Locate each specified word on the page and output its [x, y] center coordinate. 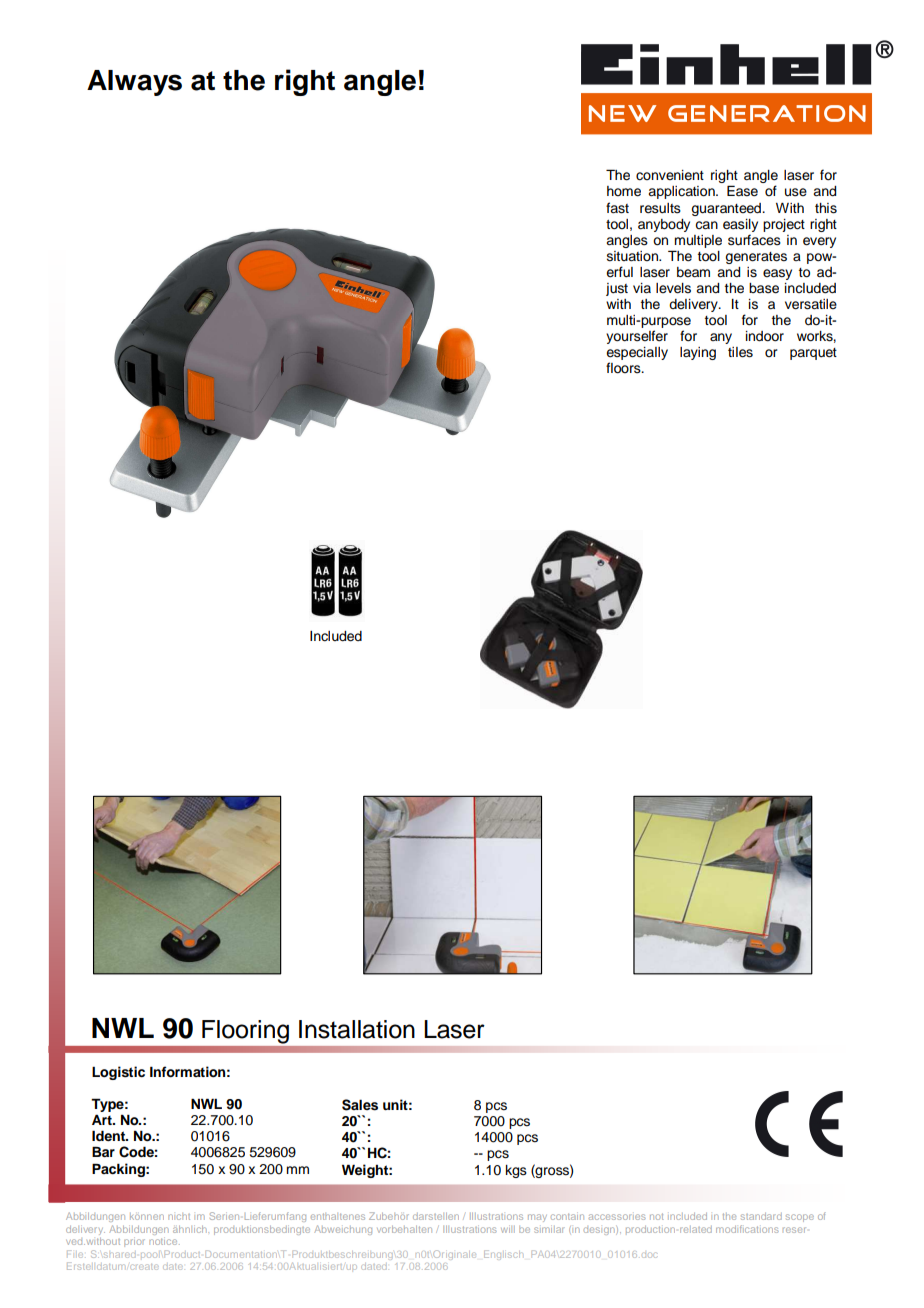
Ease [742, 191]
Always [134, 83]
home [624, 191]
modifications [747, 1229]
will [508, 1229]
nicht [179, 1216]
